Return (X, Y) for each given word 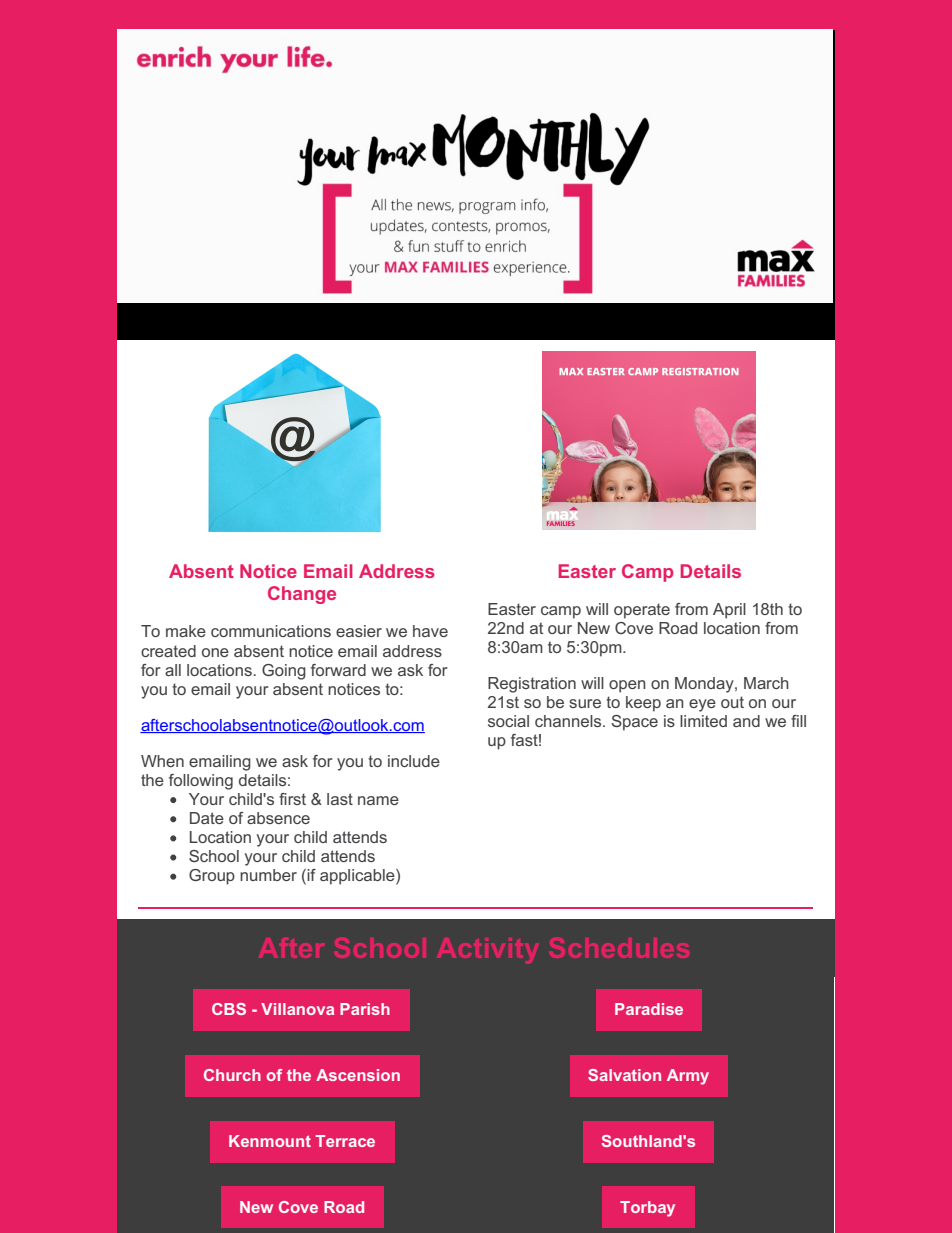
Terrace (345, 1141)
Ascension (358, 1075)
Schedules (619, 947)
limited (703, 721)
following (201, 782)
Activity (488, 951)
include (414, 761)
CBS (229, 1009)
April (729, 611)
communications (271, 631)
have (430, 631)
